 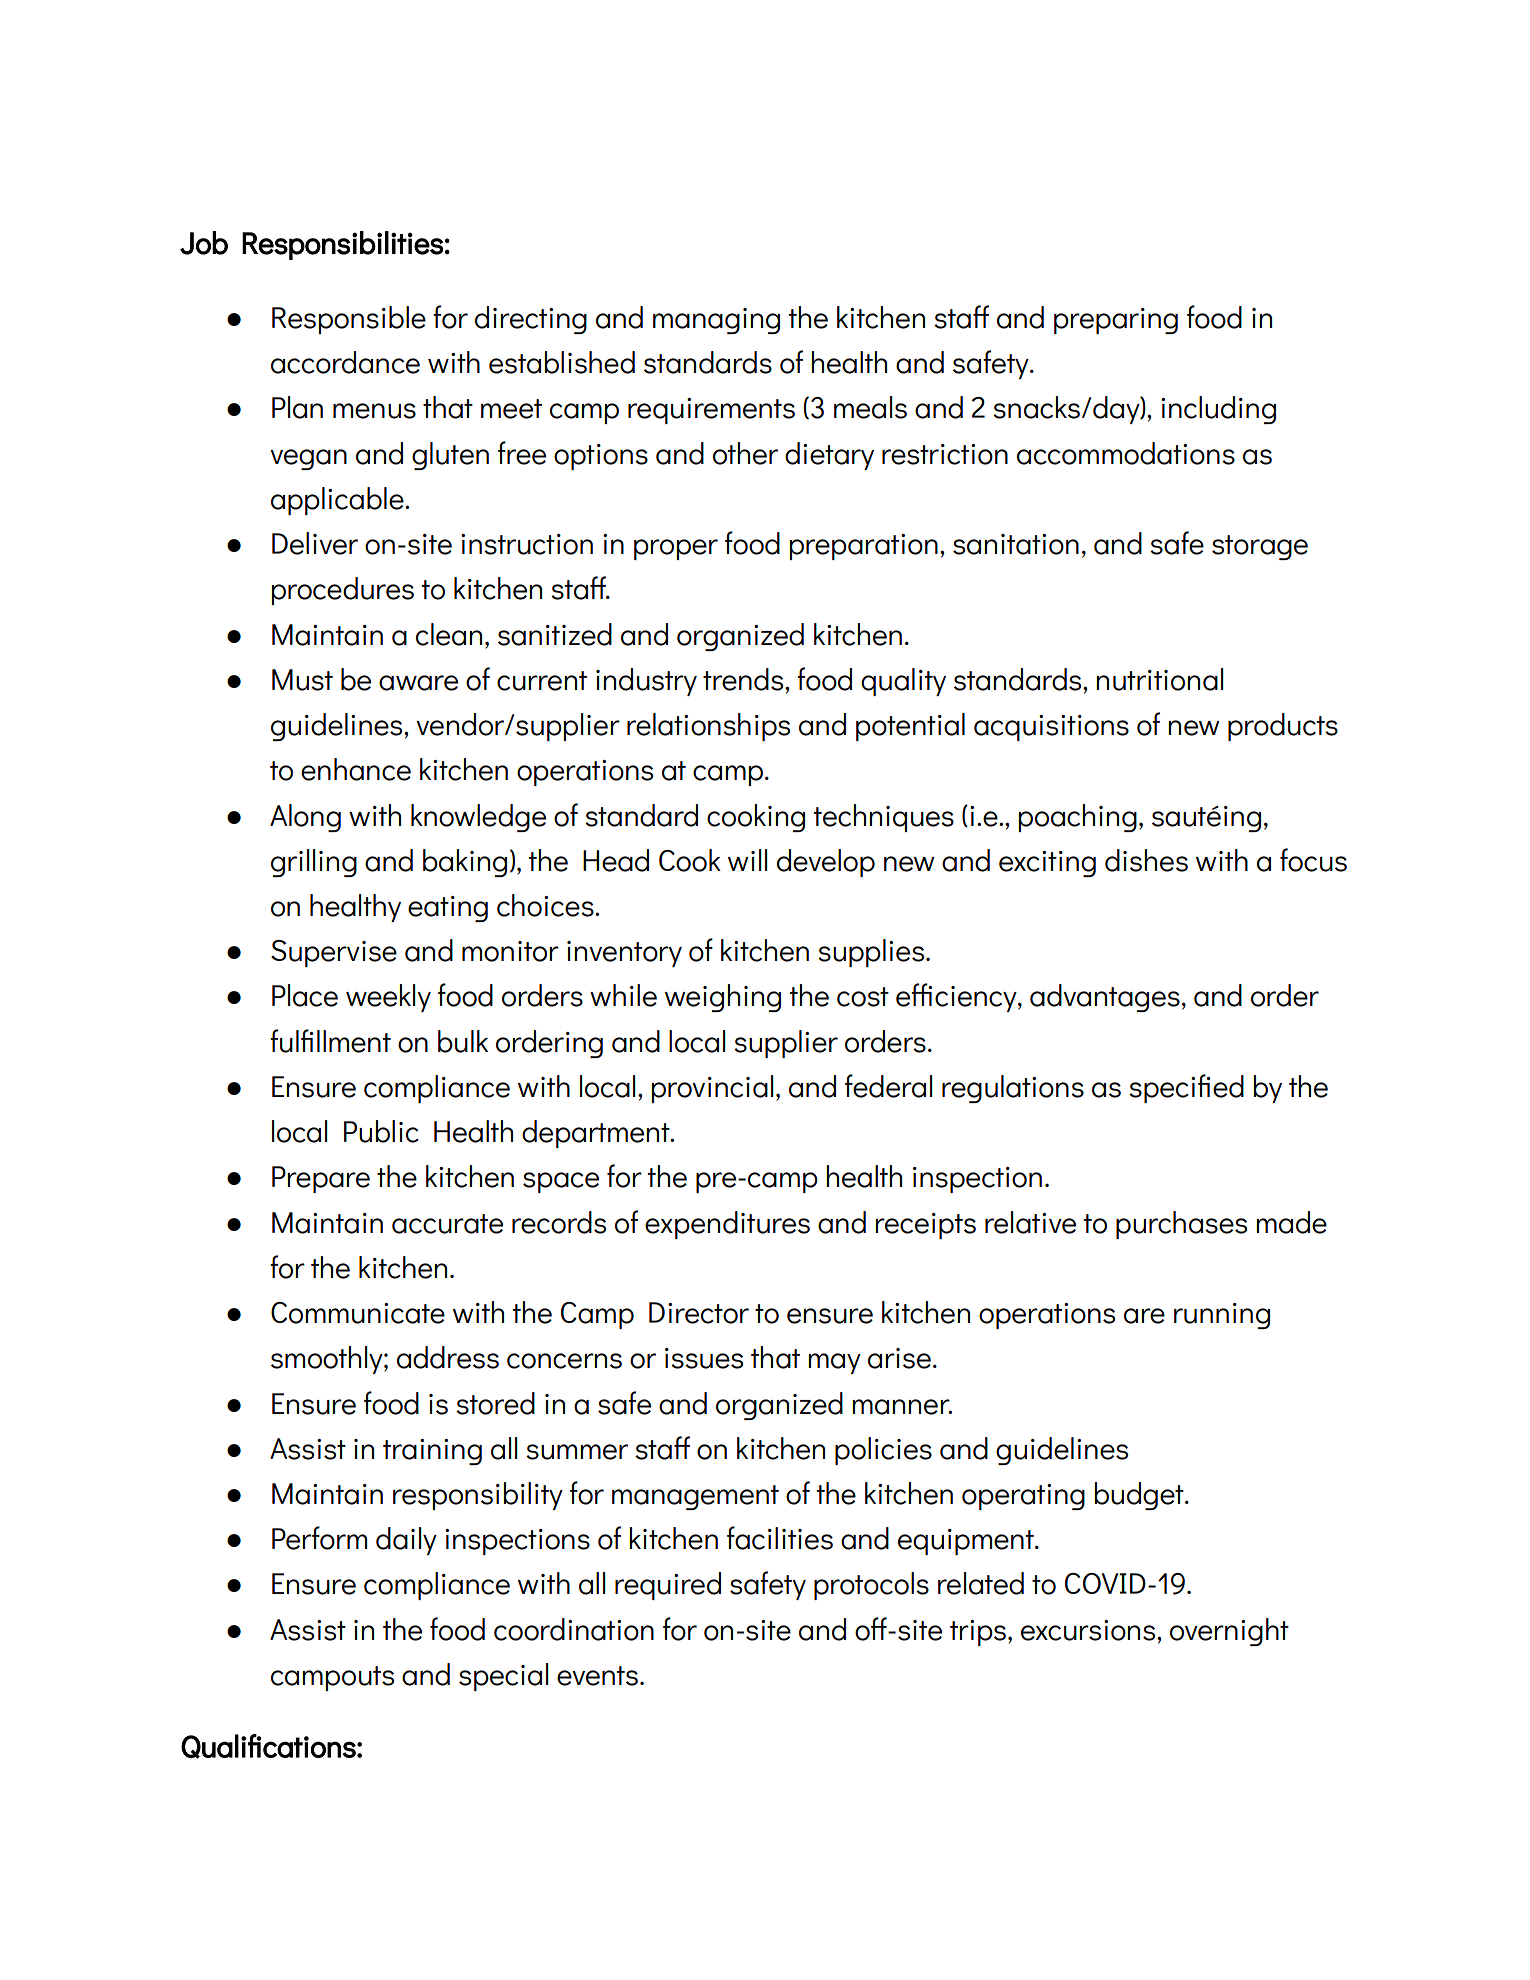 What do you see at coordinates (1105, 998) in the screenshot?
I see `advantages` at bounding box center [1105, 998].
